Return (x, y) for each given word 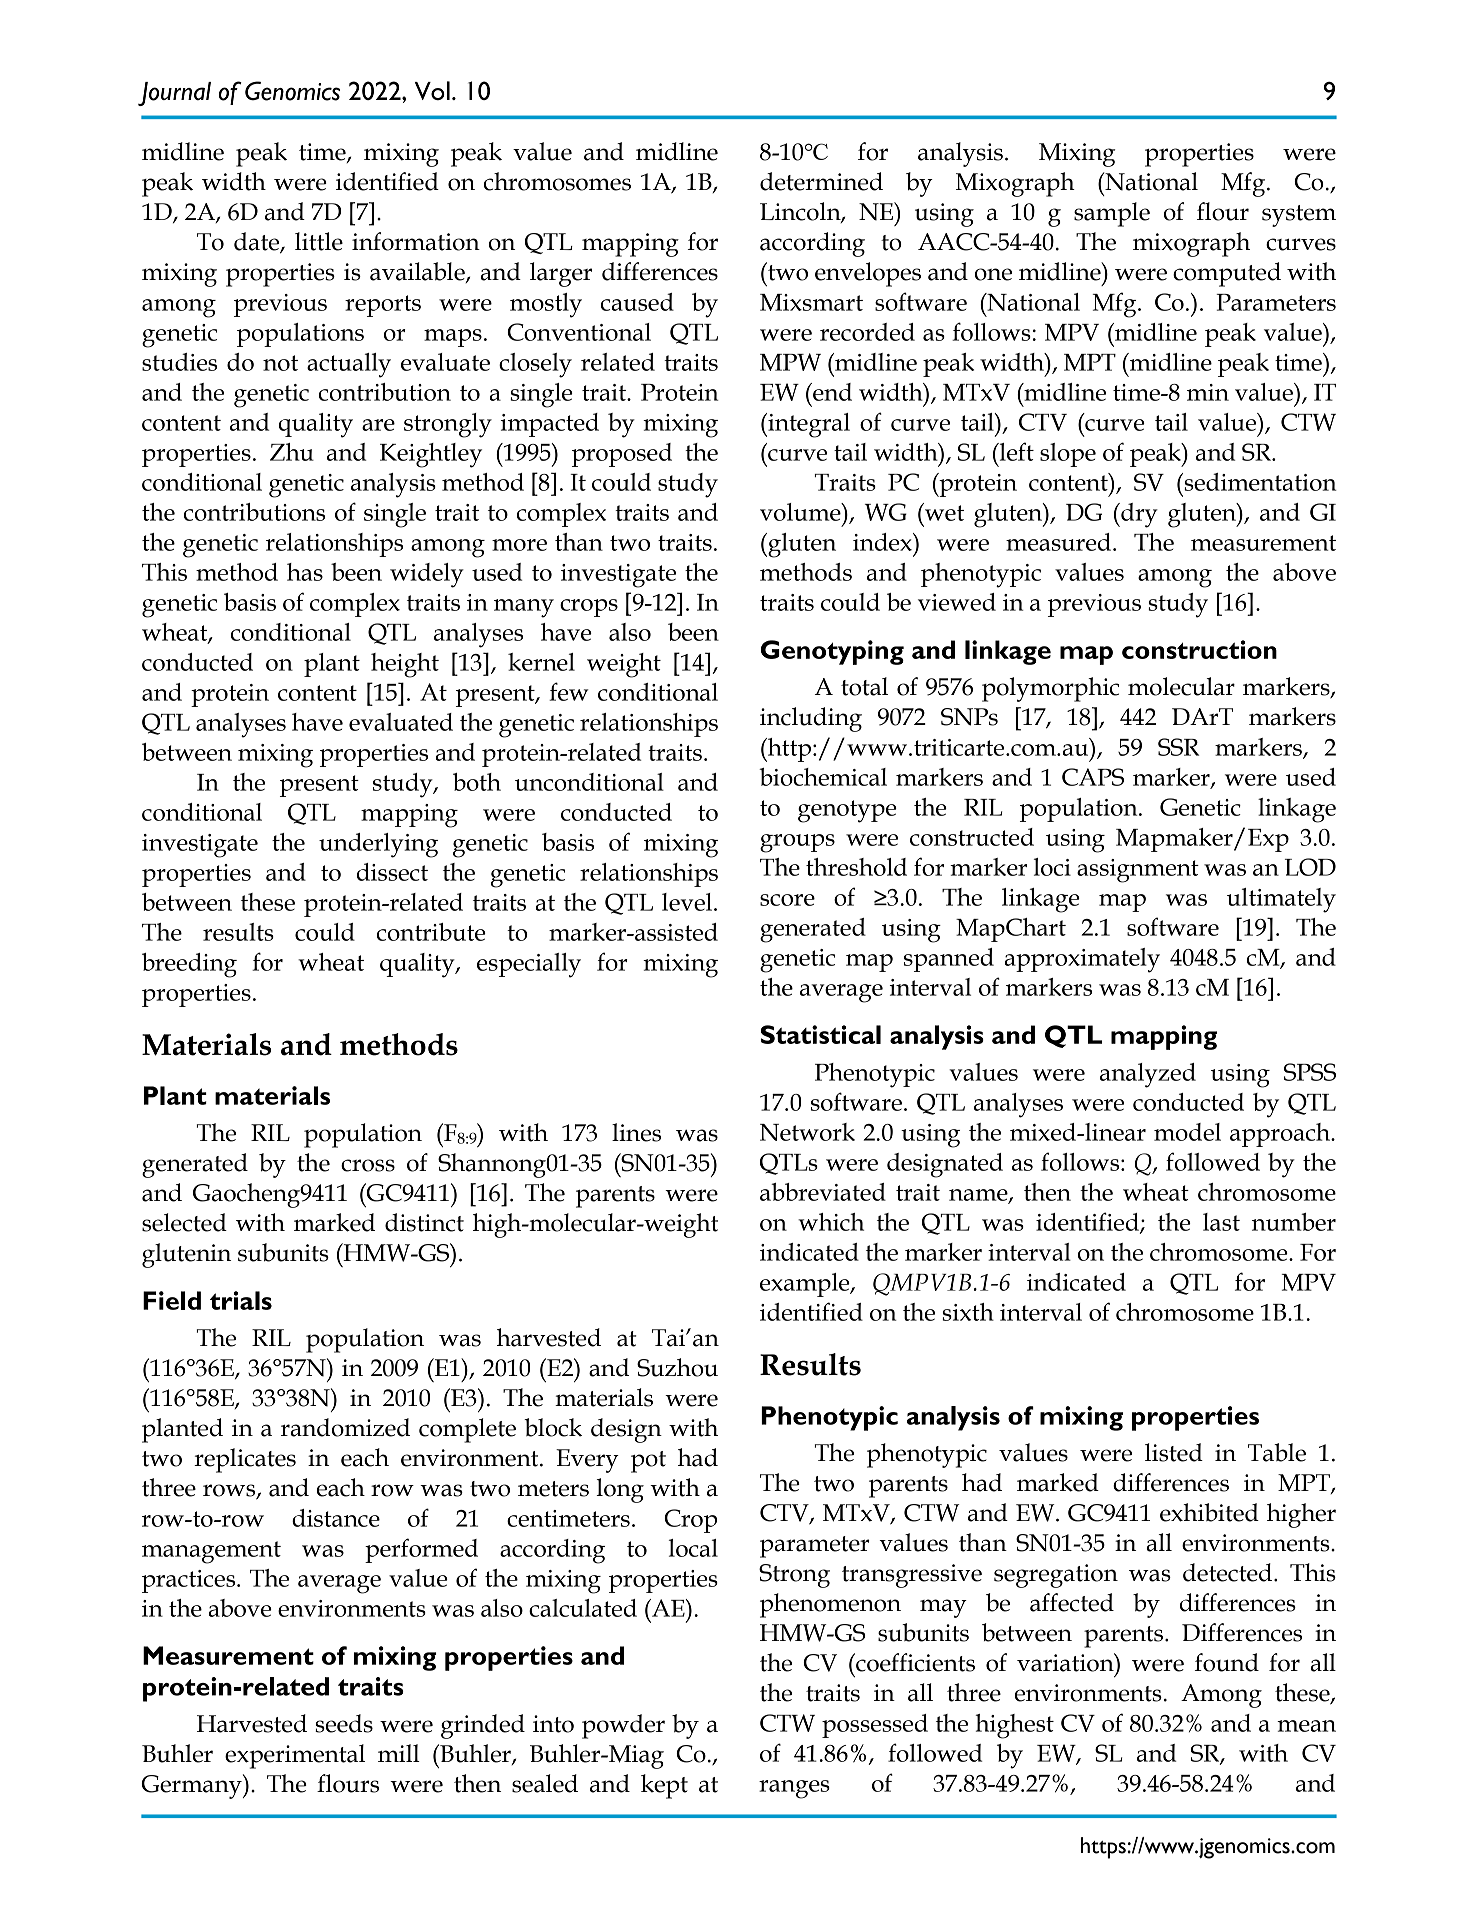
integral (808, 425)
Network (807, 1132)
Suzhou (677, 1367)
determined (821, 181)
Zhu (292, 452)
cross (368, 1165)
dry (1138, 515)
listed (1174, 1452)
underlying (378, 845)
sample (1112, 214)
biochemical (823, 777)
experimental (295, 1756)
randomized (345, 1427)
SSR (1178, 747)
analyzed (1148, 1075)
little (319, 241)
